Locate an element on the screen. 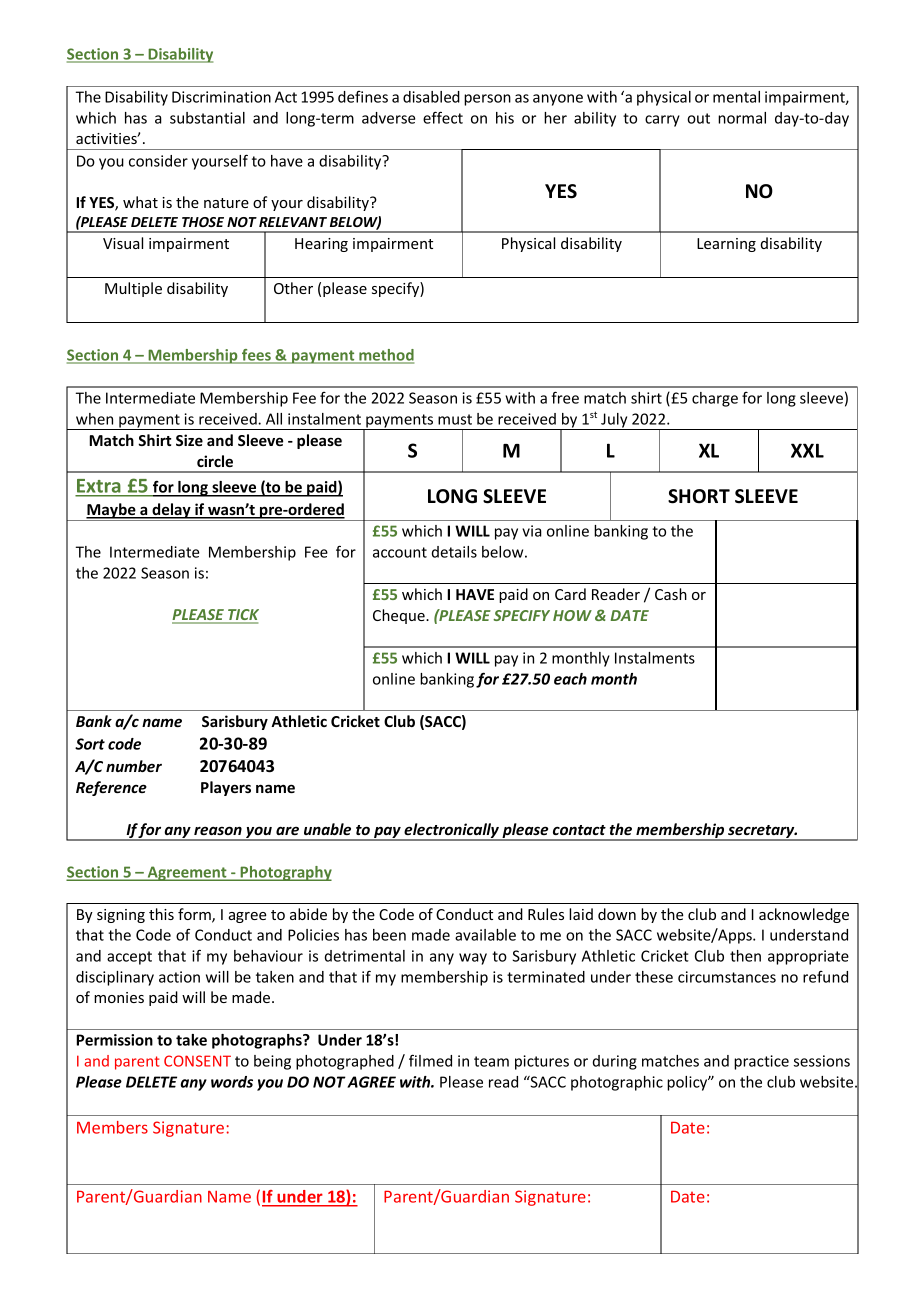 The height and width of the screenshot is (1308, 924). substantial is located at coordinates (207, 118).
